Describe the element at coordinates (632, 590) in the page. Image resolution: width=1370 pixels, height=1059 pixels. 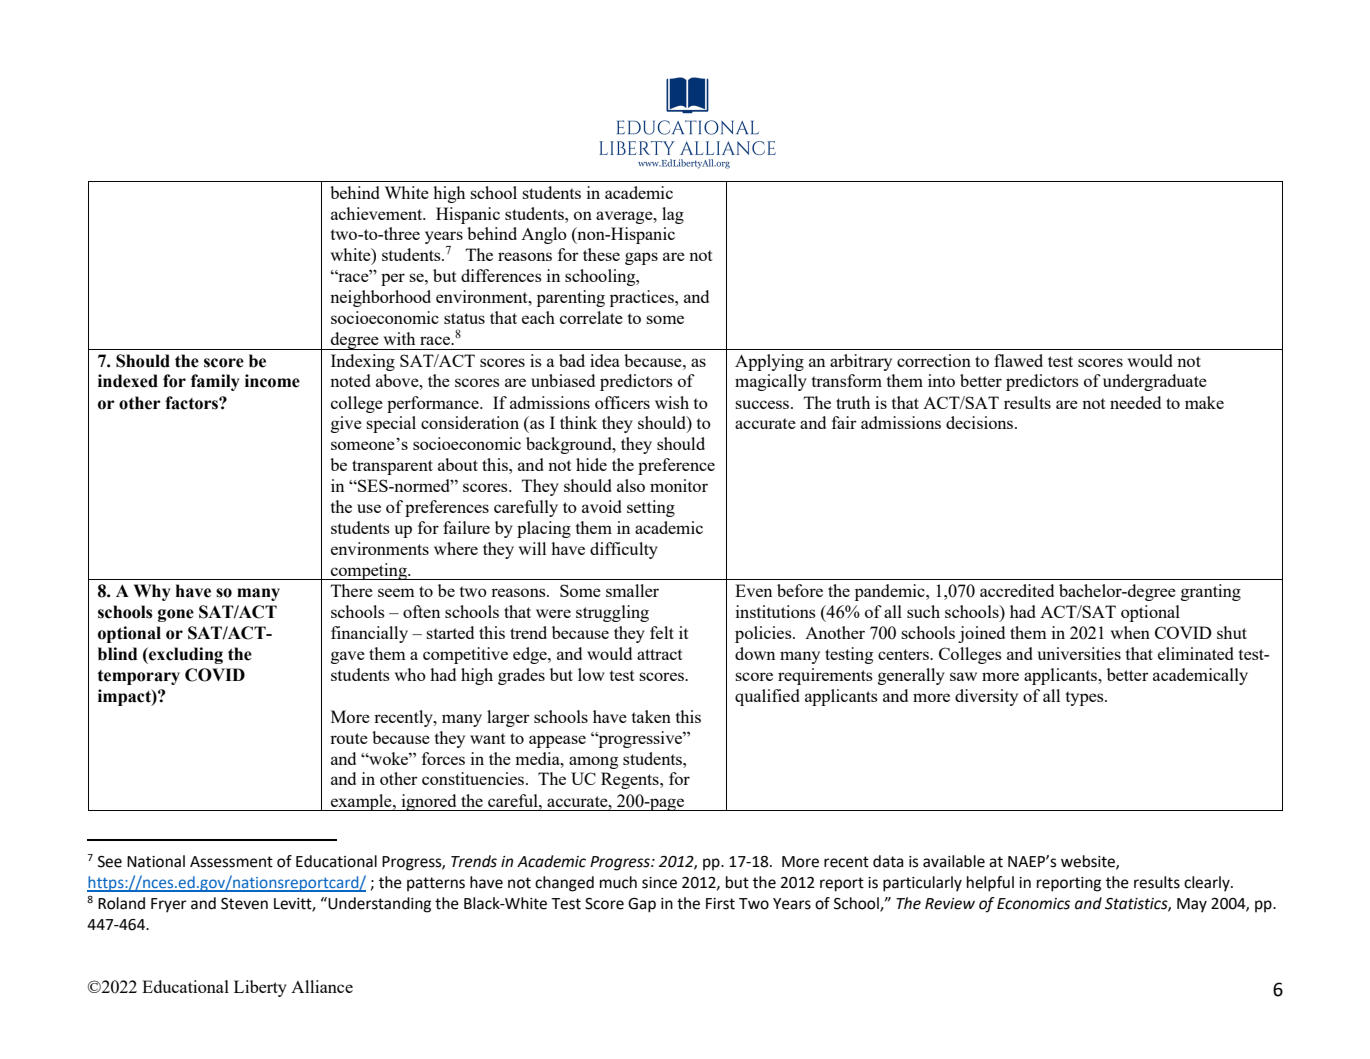
I see `smaller` at that location.
